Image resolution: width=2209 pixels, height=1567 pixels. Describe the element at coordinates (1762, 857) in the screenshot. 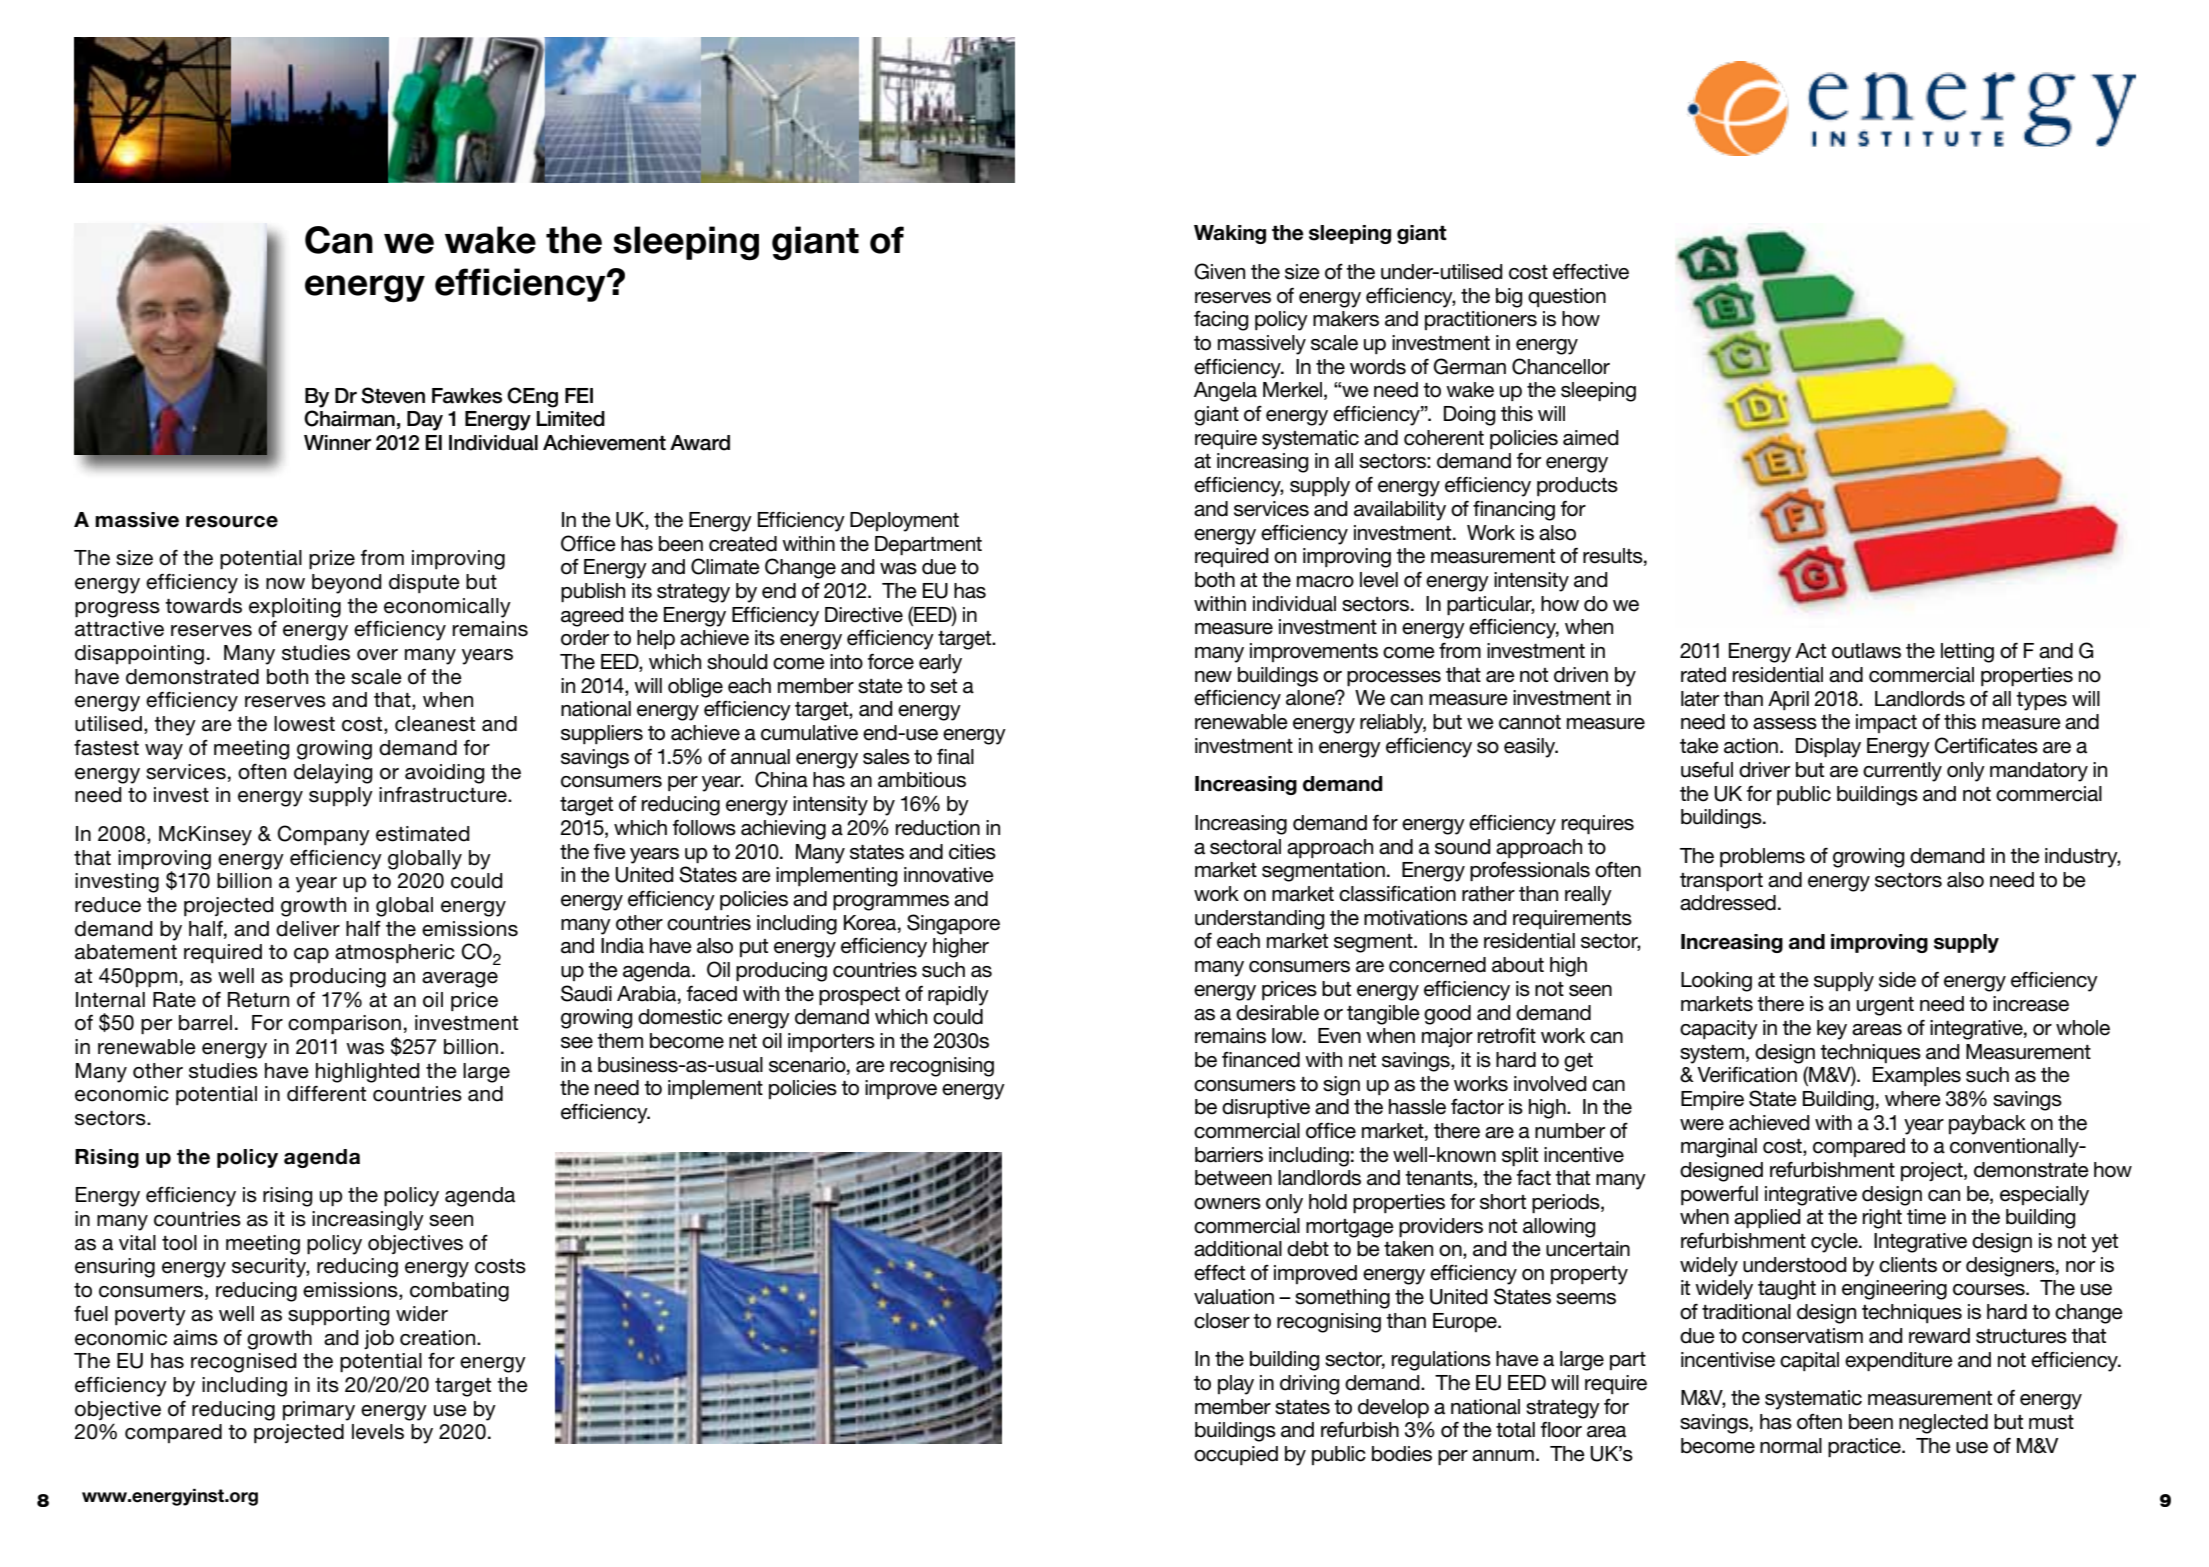

I see `problems` at that location.
